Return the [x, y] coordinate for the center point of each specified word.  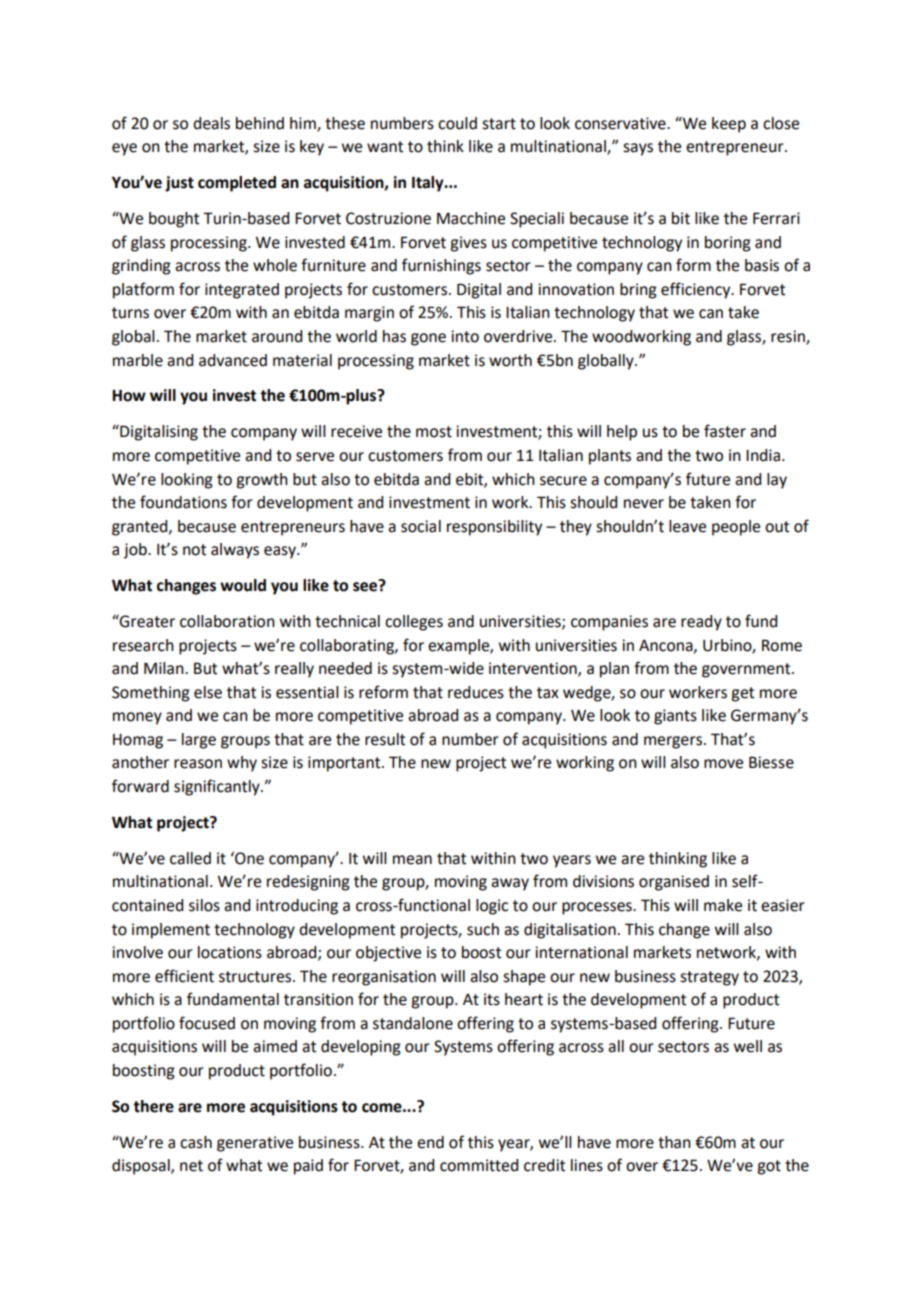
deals [211, 123]
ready [701, 623]
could [457, 123]
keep [729, 125]
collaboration [227, 621]
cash [196, 1142]
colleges [414, 623]
